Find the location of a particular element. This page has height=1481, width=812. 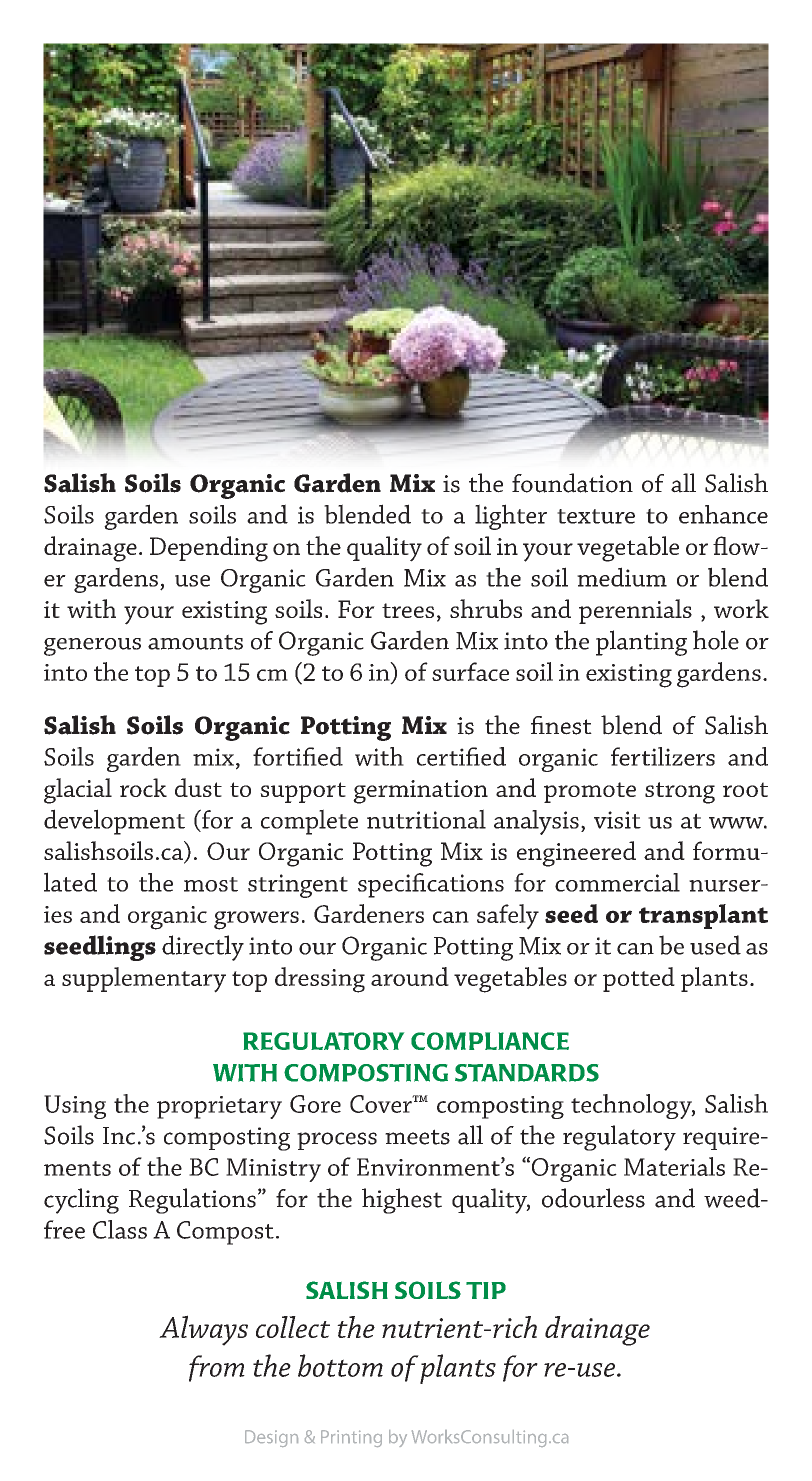

enhance is located at coordinates (723, 514).
